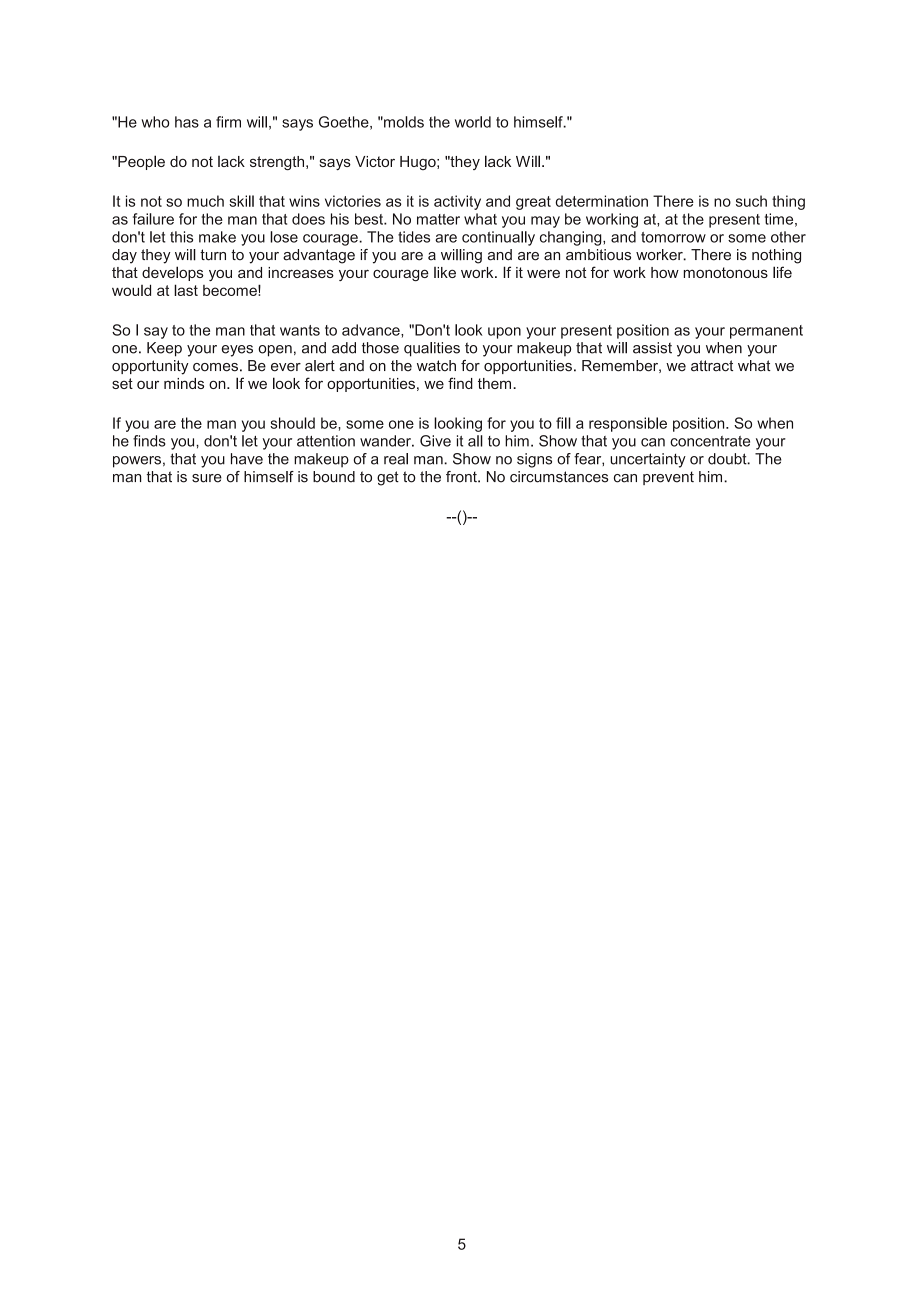  What do you see at coordinates (237, 351) in the screenshot?
I see `eyes` at bounding box center [237, 351].
